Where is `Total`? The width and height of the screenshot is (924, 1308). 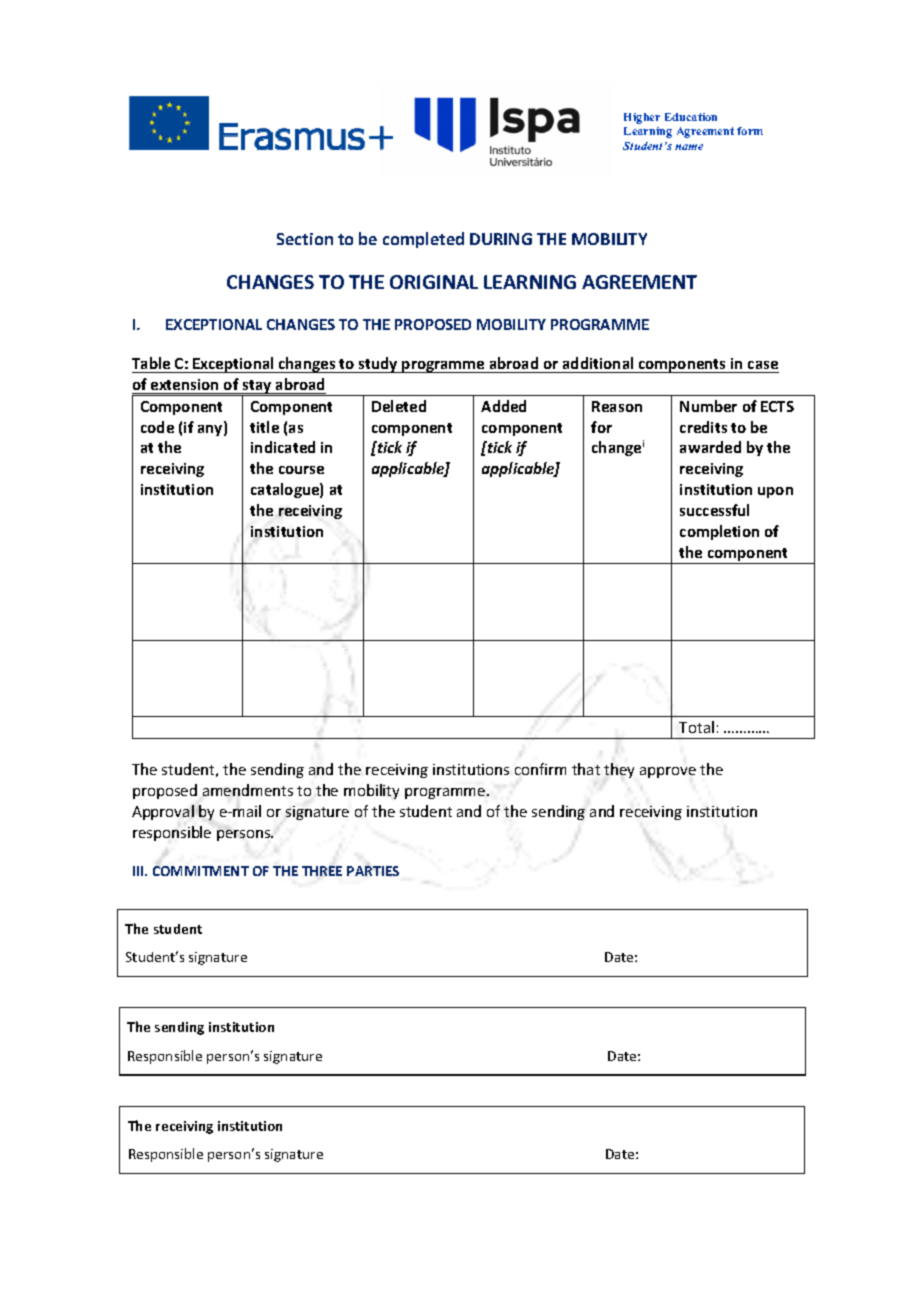
Total is located at coordinates (696, 727).
